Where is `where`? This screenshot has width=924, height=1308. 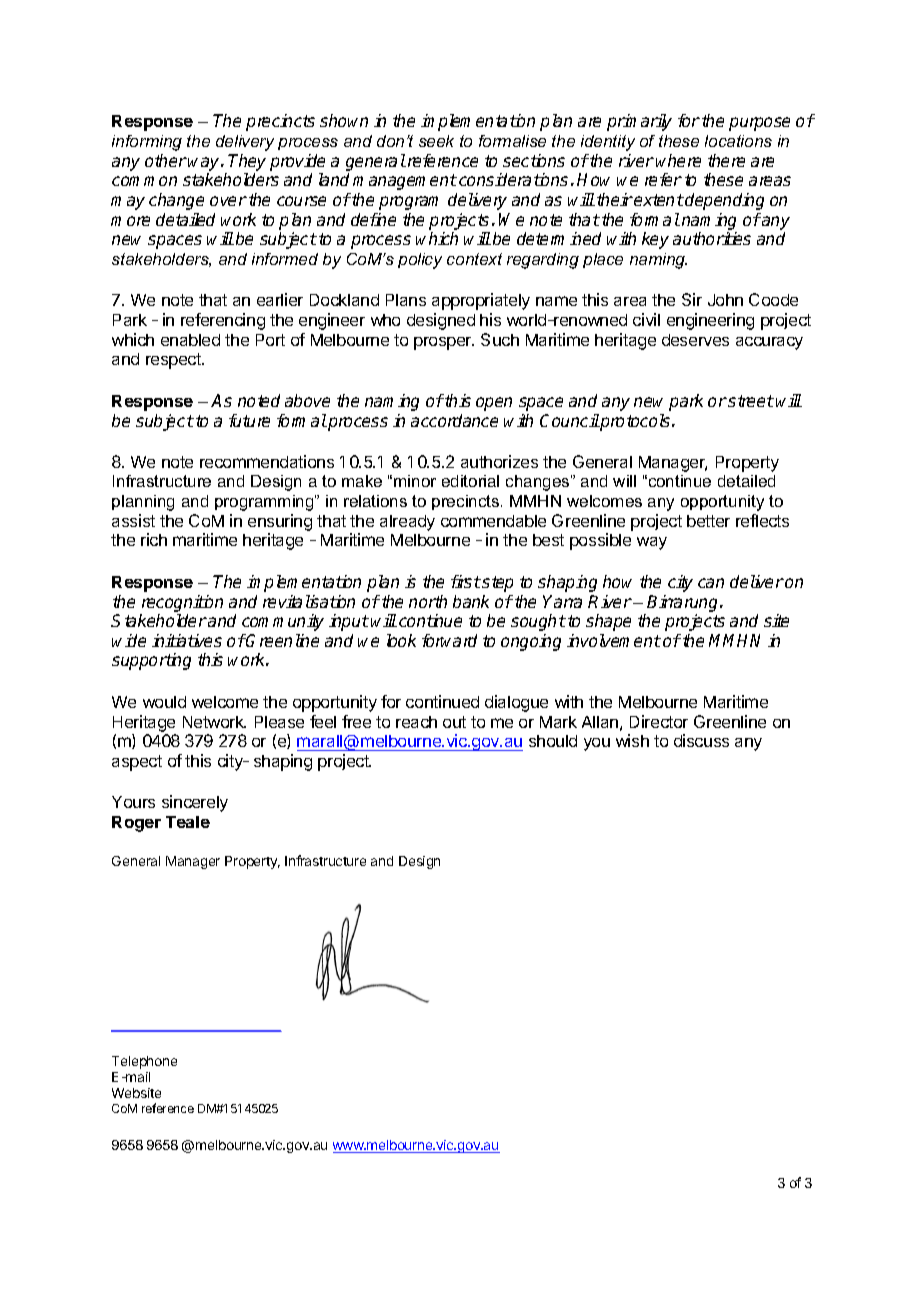 where is located at coordinates (678, 160).
